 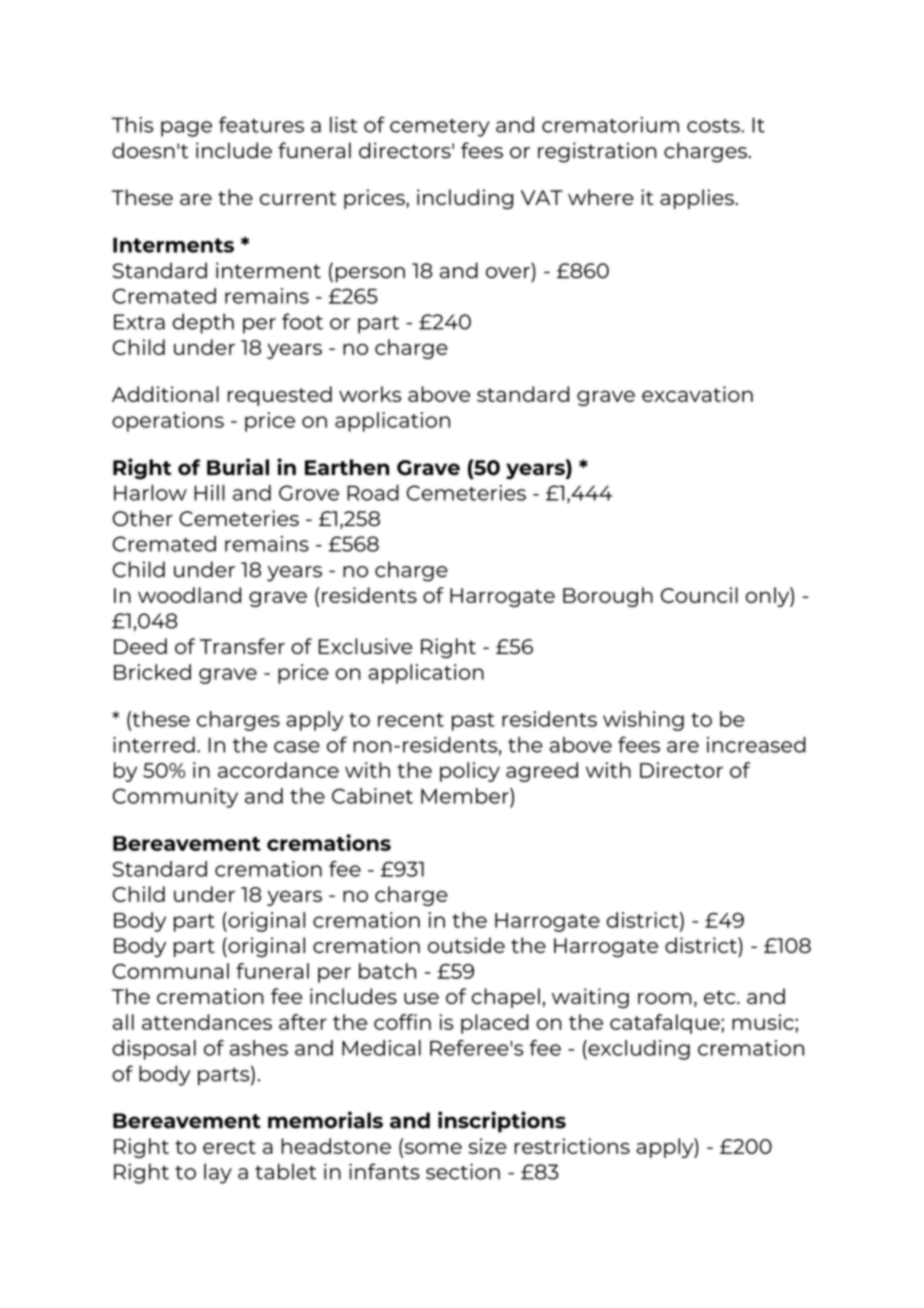 What do you see at coordinates (186, 129) in the document?
I see `page` at bounding box center [186, 129].
